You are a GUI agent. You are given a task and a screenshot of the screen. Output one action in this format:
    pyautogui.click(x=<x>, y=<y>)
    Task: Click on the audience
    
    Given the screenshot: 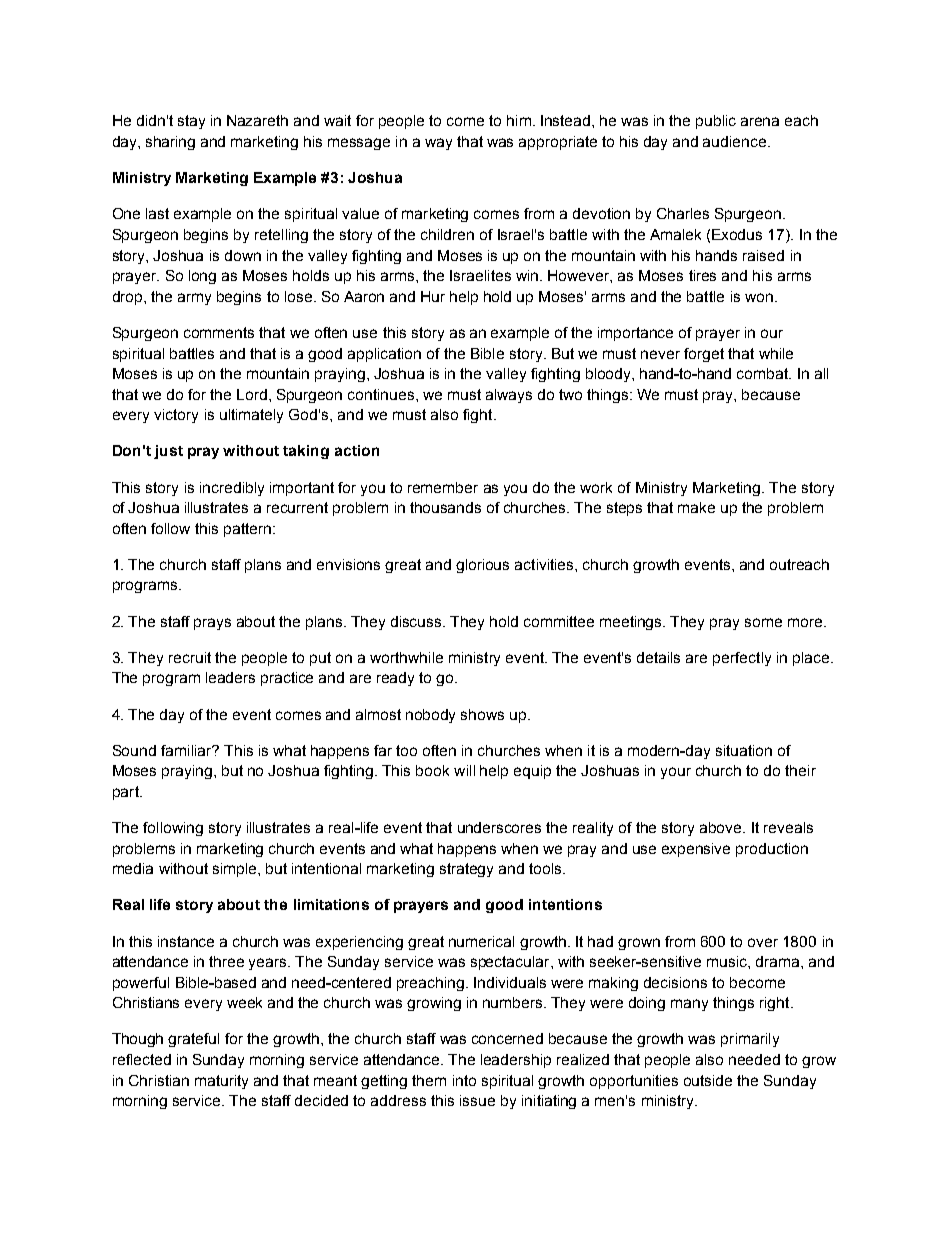 What is the action you would take?
    pyautogui.click(x=734, y=141)
